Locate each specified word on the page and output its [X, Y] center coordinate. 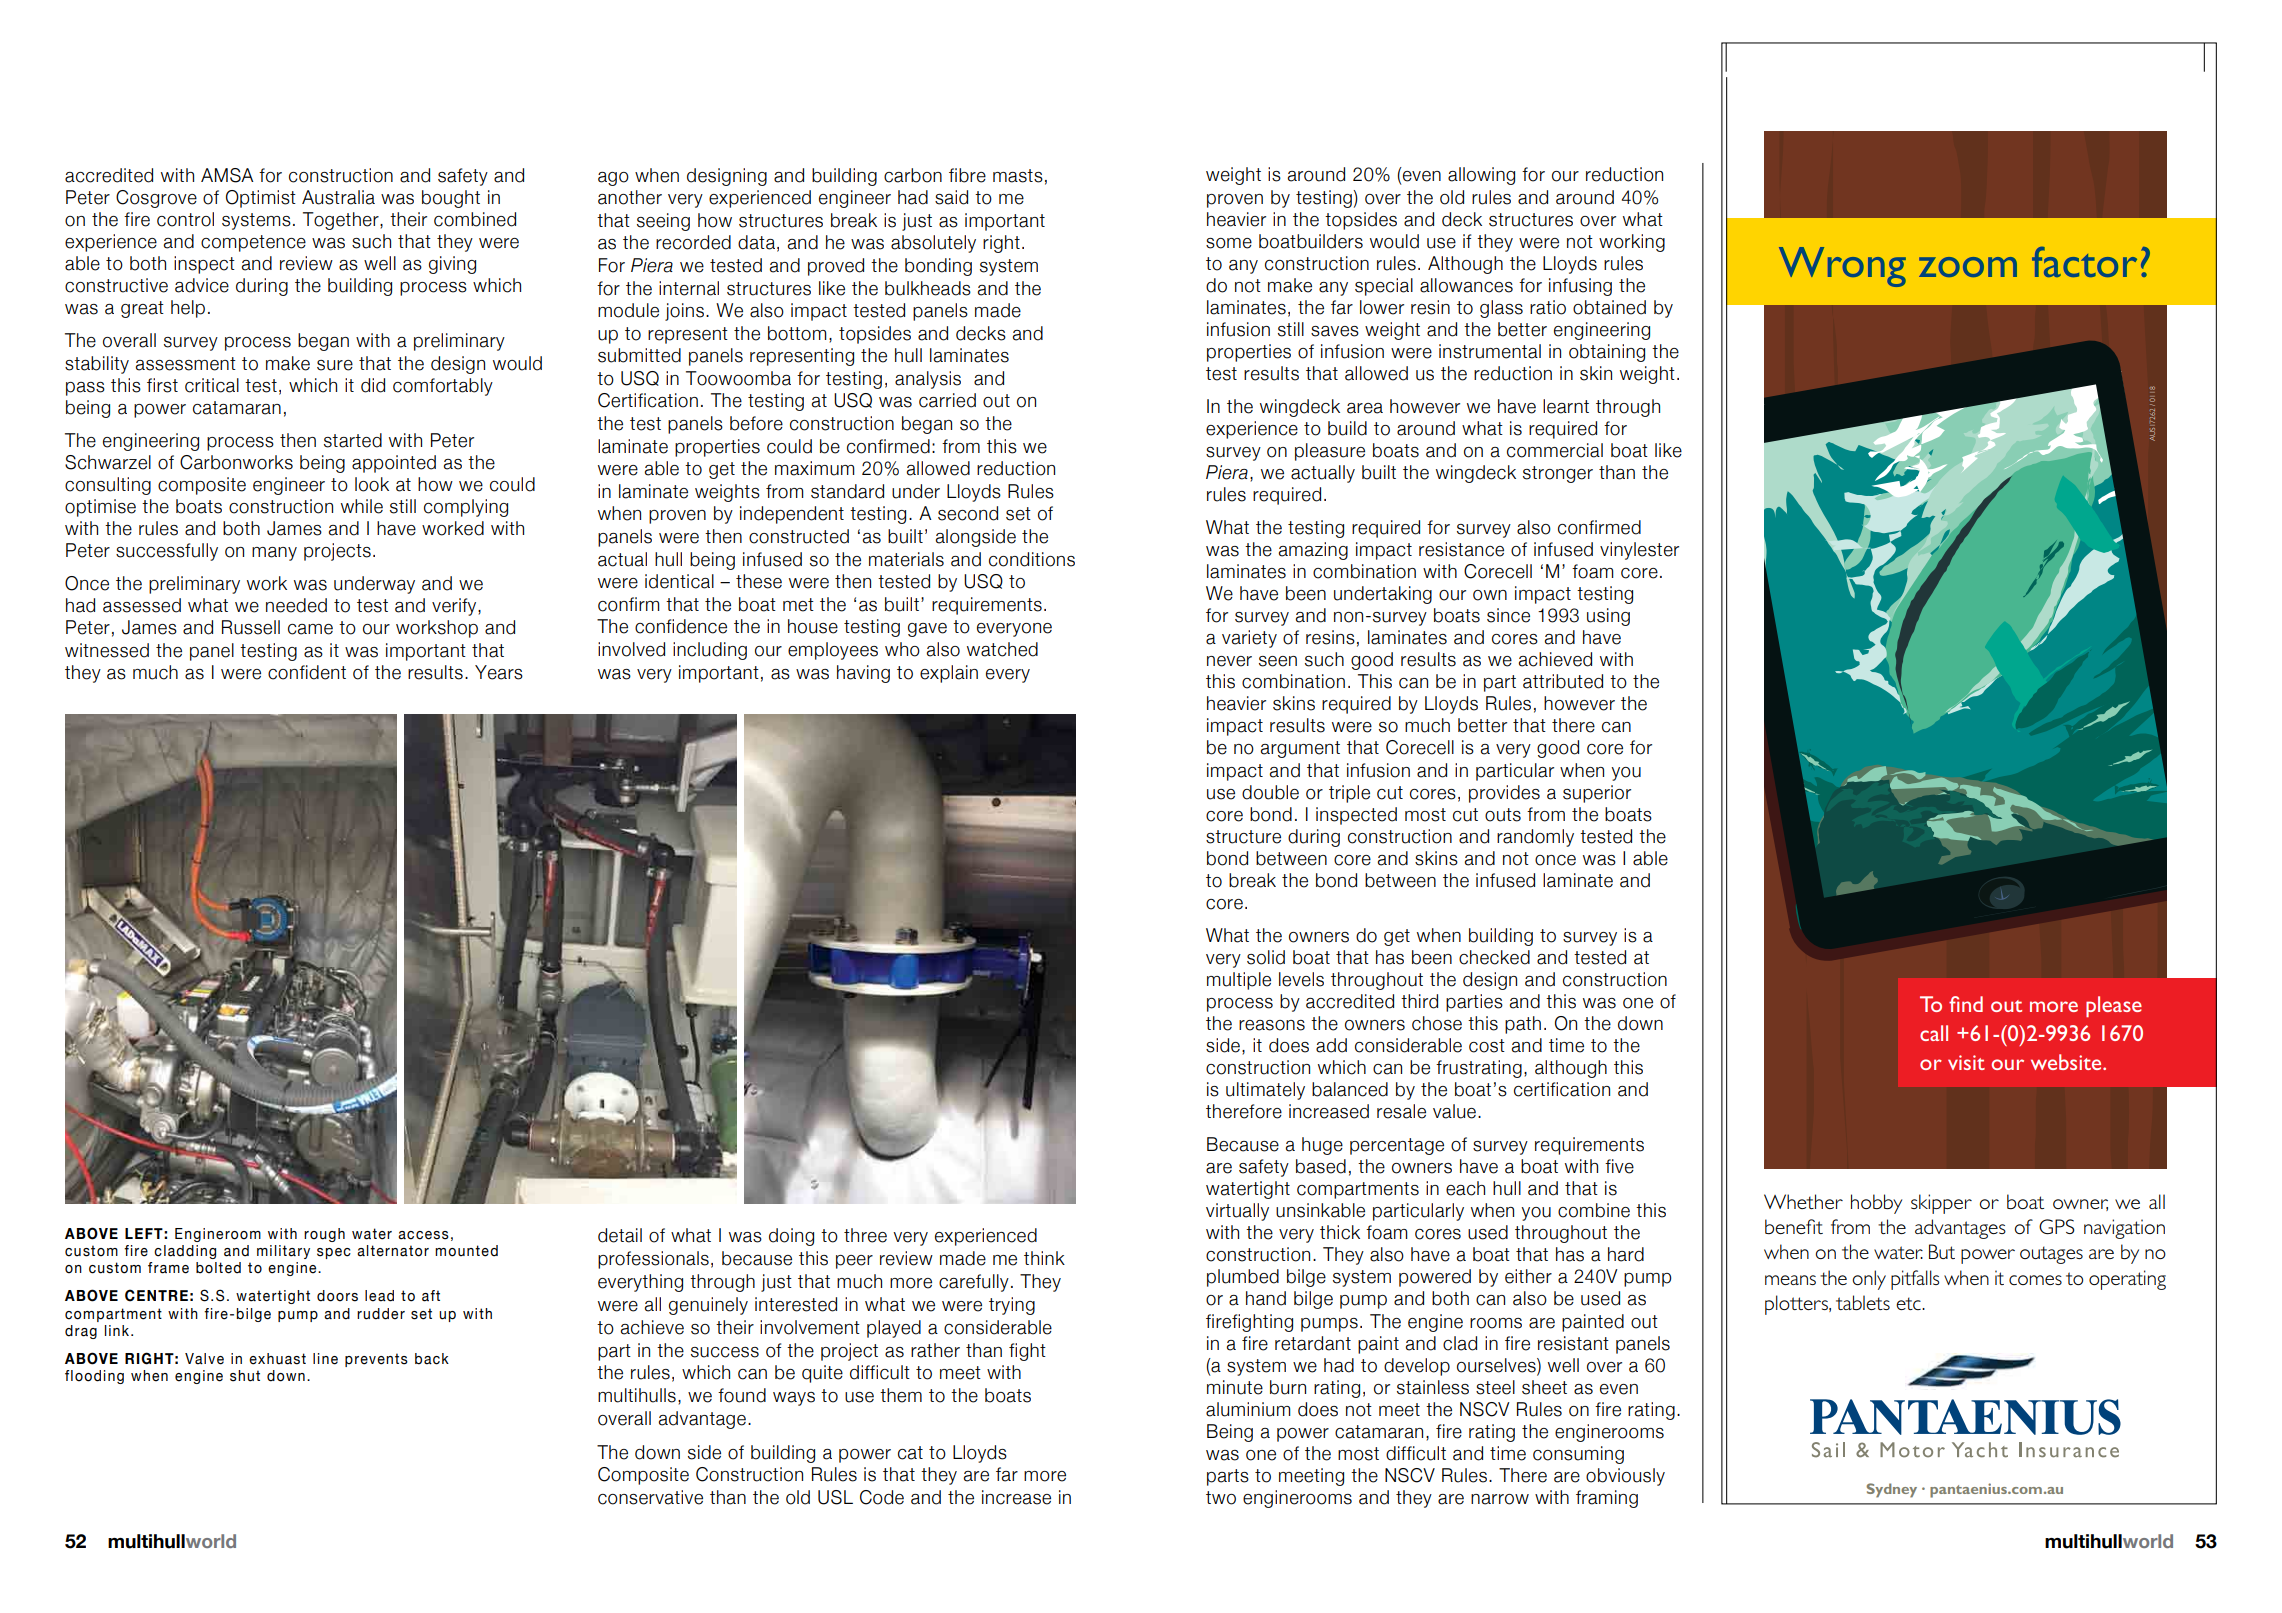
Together [342, 221]
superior [1597, 794]
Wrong [1842, 267]
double [1270, 792]
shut [245, 1376]
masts [1018, 176]
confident [307, 672]
